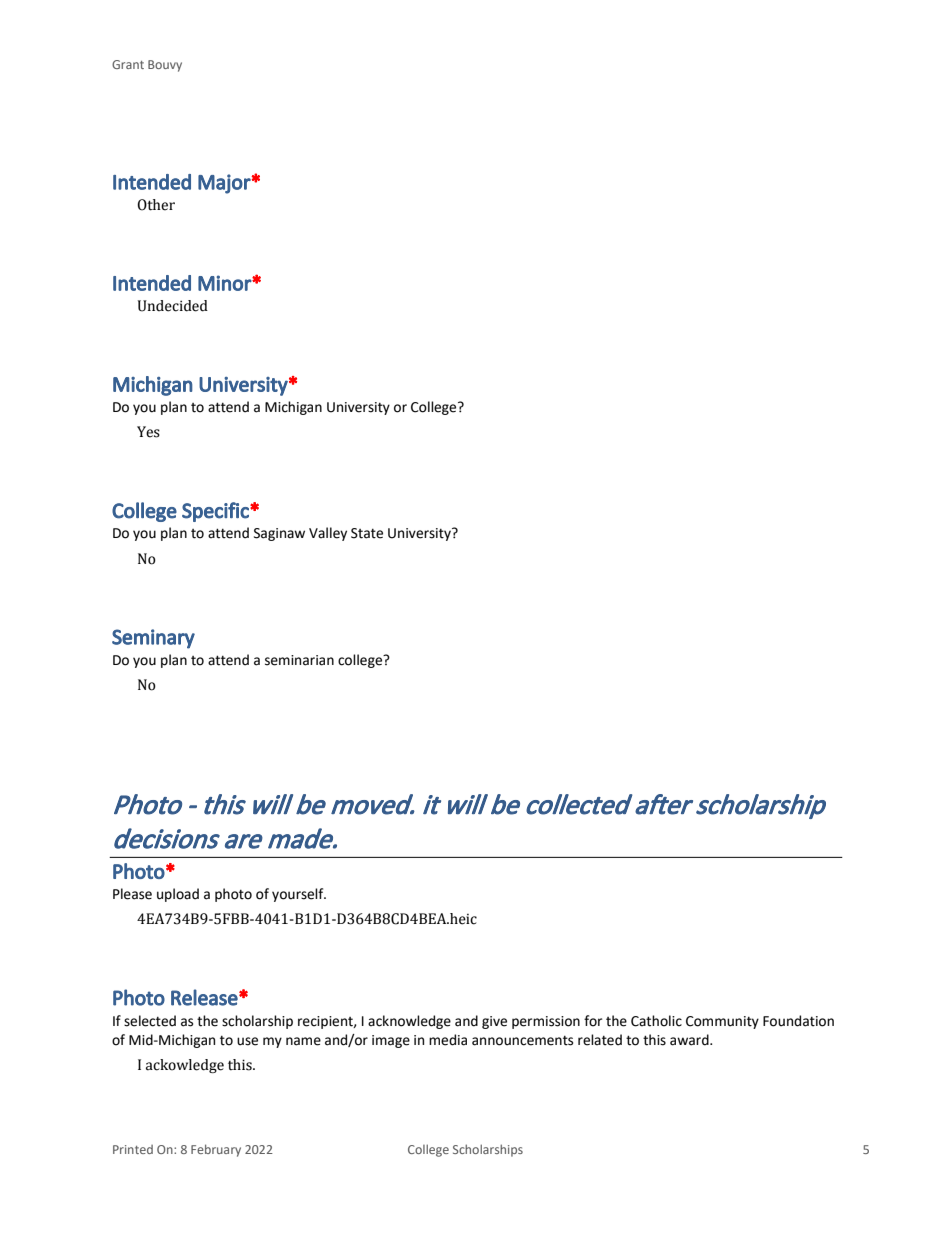 The width and height of the screenshot is (952, 1233). Describe the element at coordinates (722, 1022) in the screenshot. I see `Community` at that location.
